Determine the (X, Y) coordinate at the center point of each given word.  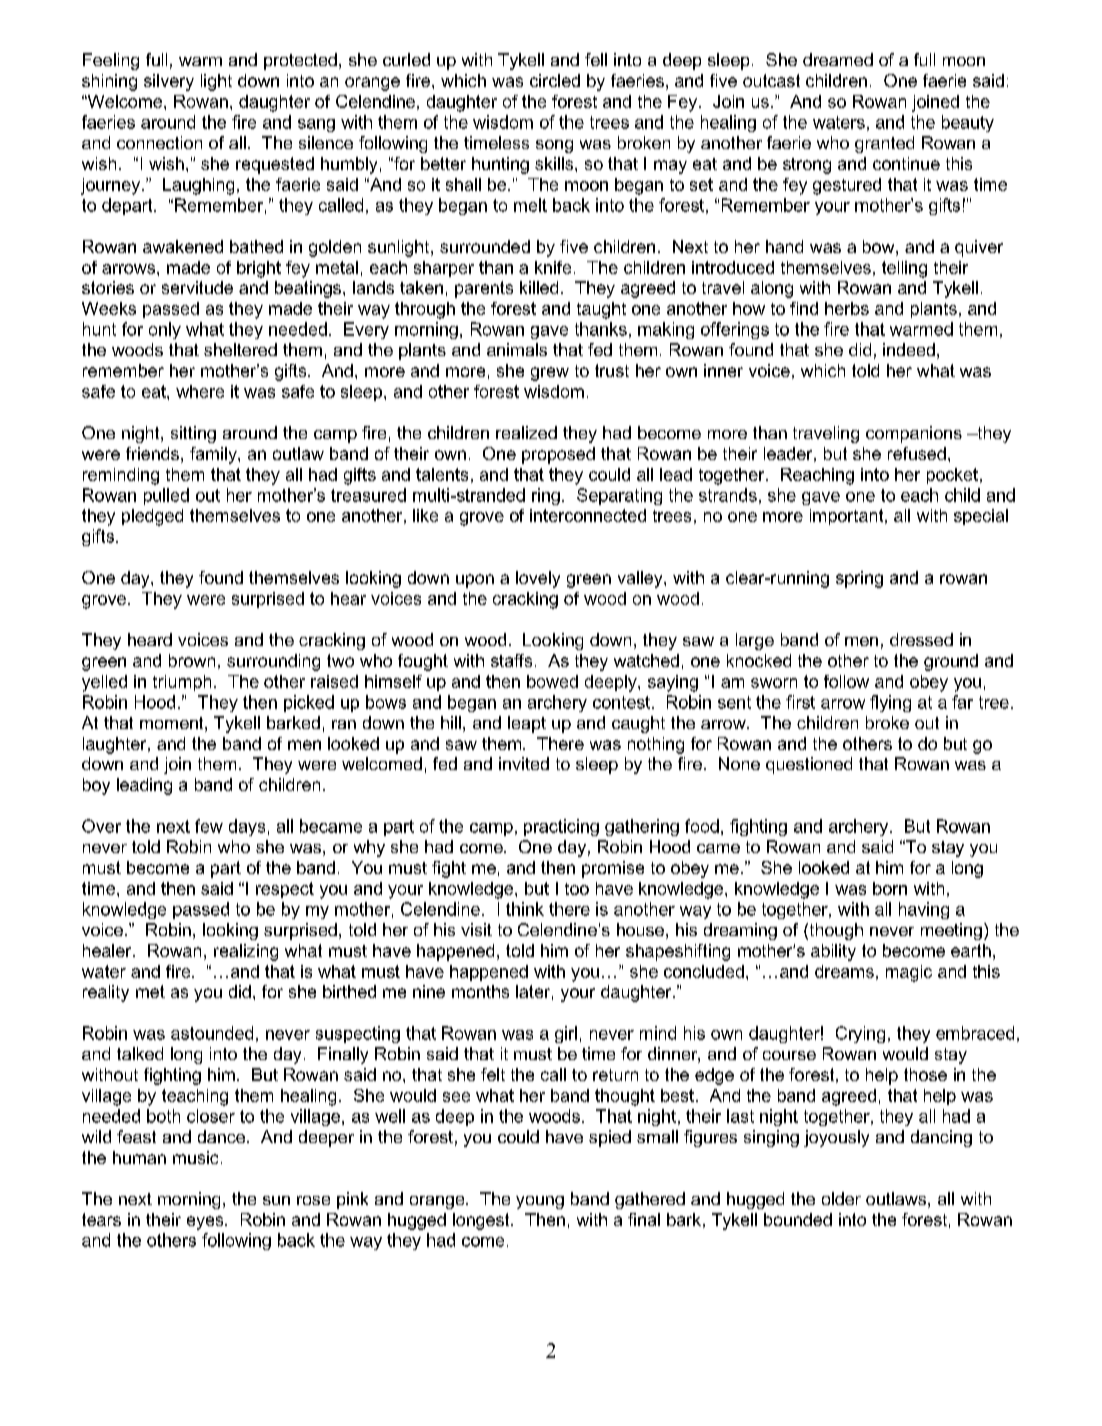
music (195, 1157)
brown (192, 660)
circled (555, 80)
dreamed (838, 59)
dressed (921, 639)
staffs (511, 660)
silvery (169, 82)
